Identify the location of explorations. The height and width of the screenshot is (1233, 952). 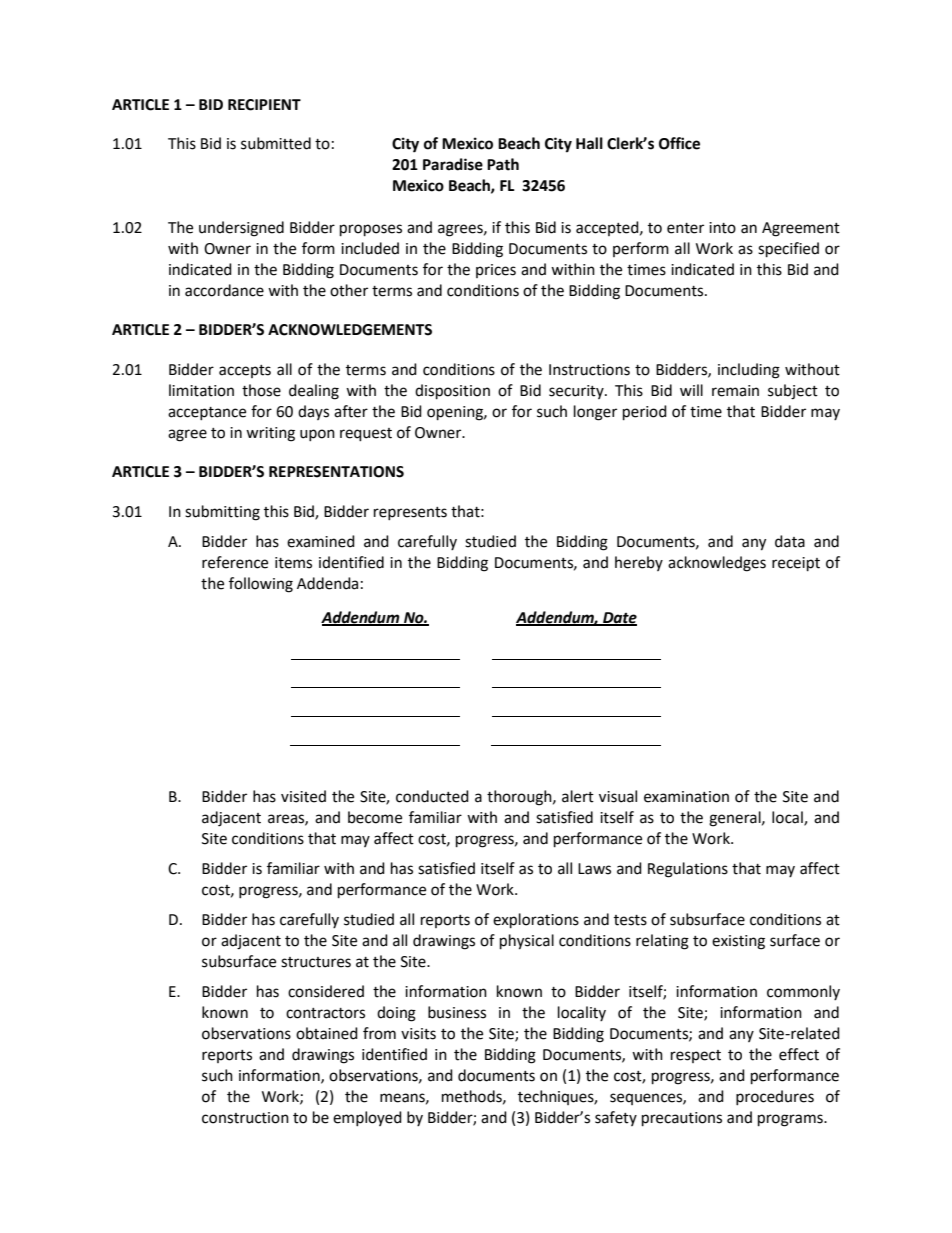
(536, 921).
